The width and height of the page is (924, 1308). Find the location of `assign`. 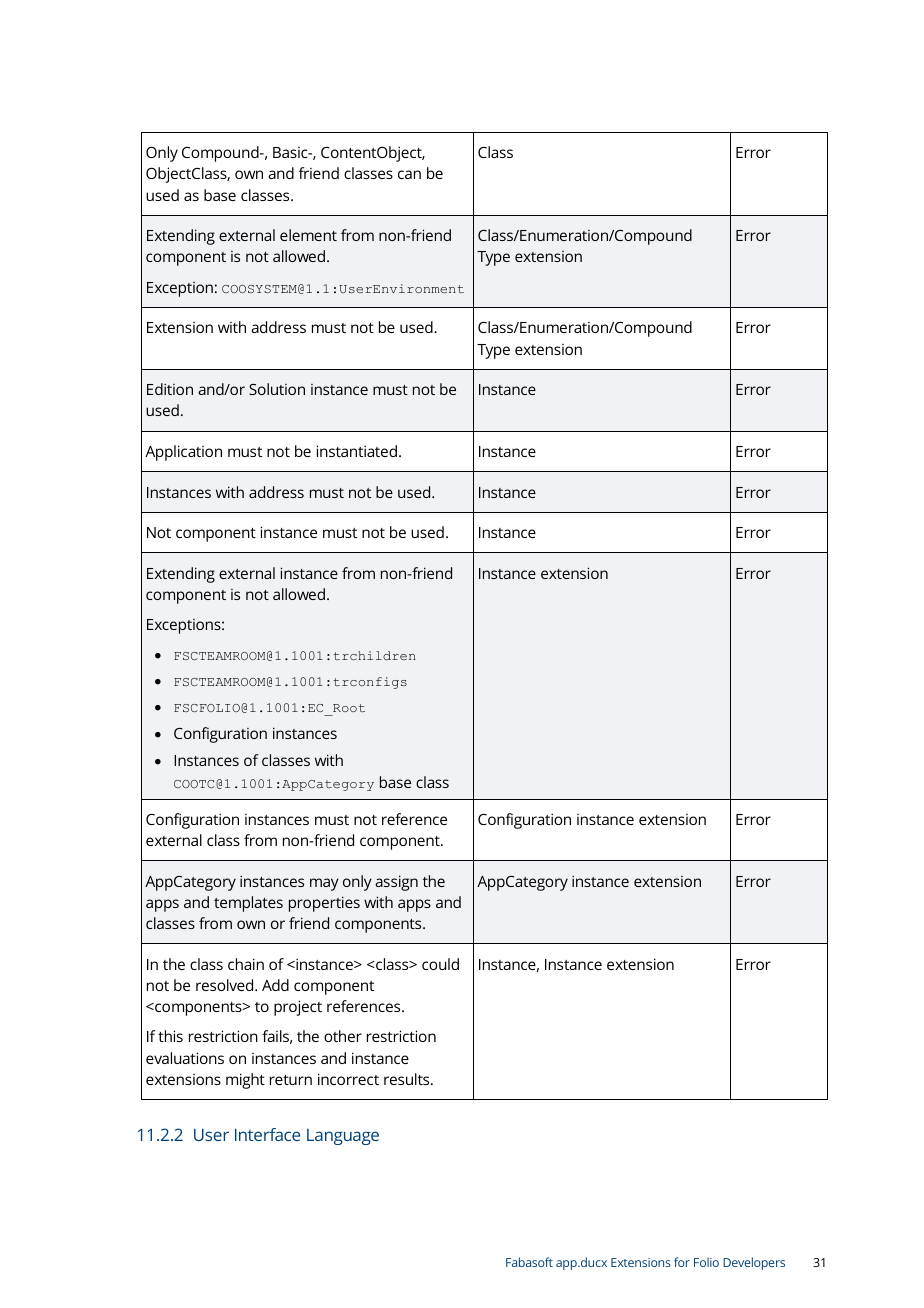

assign is located at coordinates (396, 883).
